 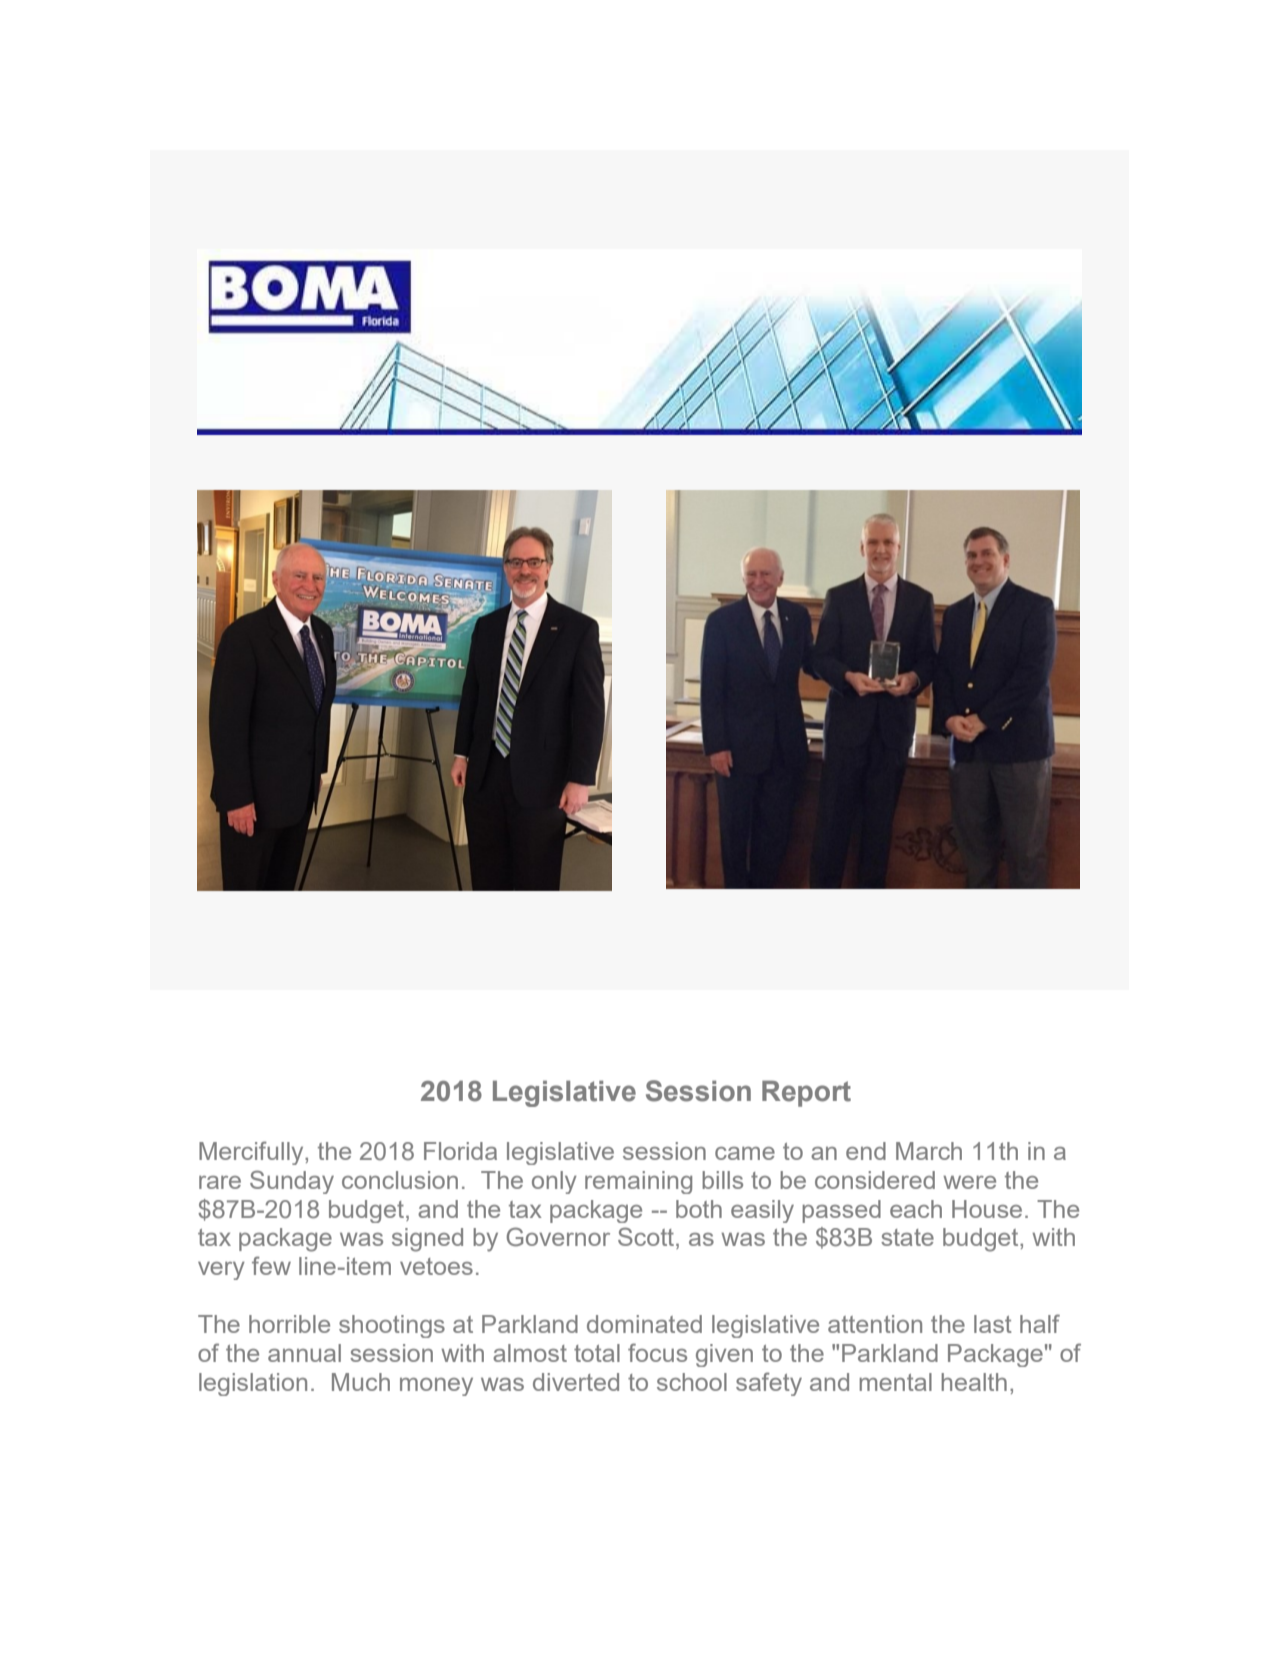 What do you see at coordinates (361, 1382) in the screenshot?
I see `Much` at bounding box center [361, 1382].
